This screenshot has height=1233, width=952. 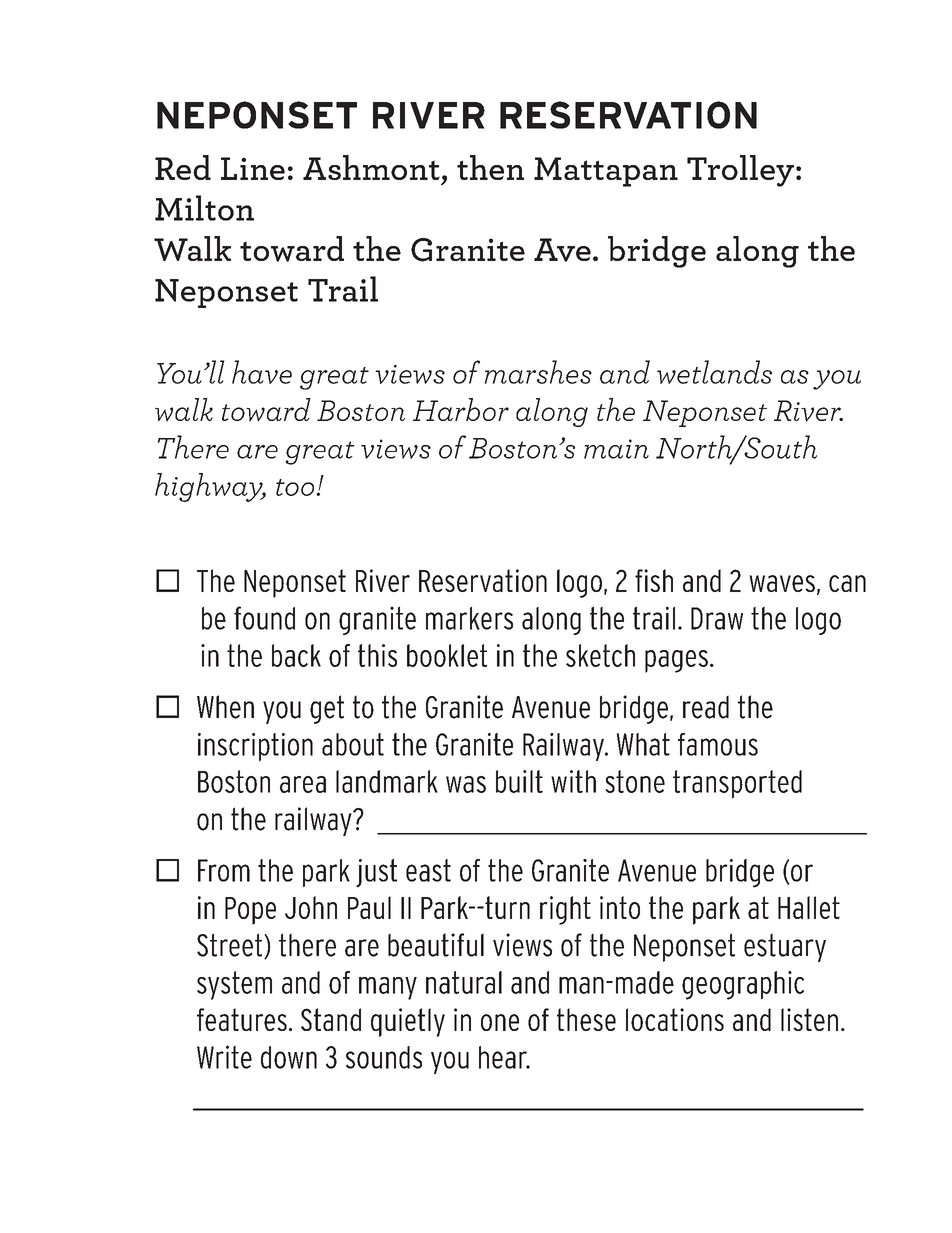 I want to click on wetlands, so click(x=714, y=372).
